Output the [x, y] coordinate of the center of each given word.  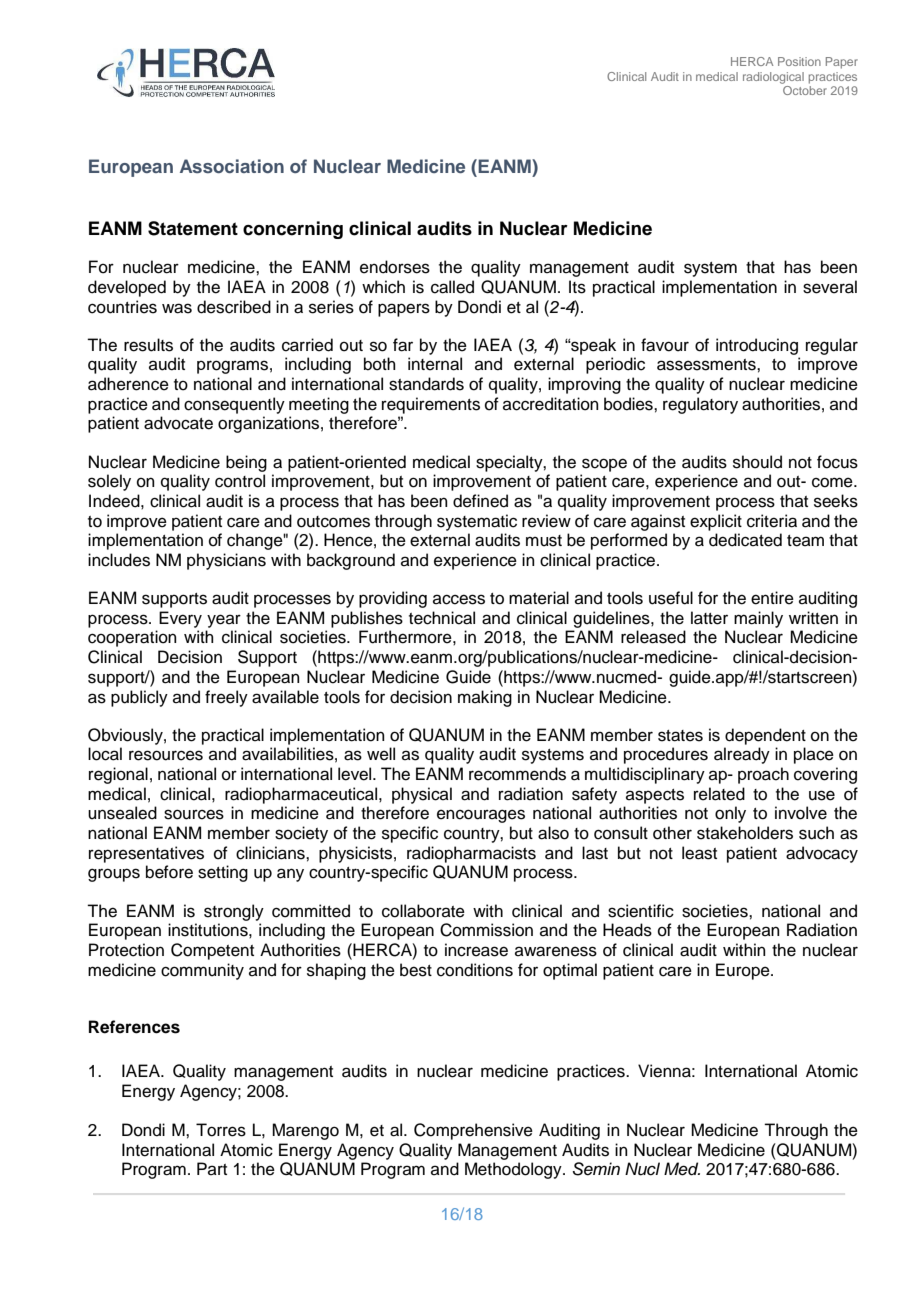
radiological [773, 78]
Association [232, 166]
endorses [395, 267]
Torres [221, 1130]
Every [180, 619]
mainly [758, 619]
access [459, 599]
